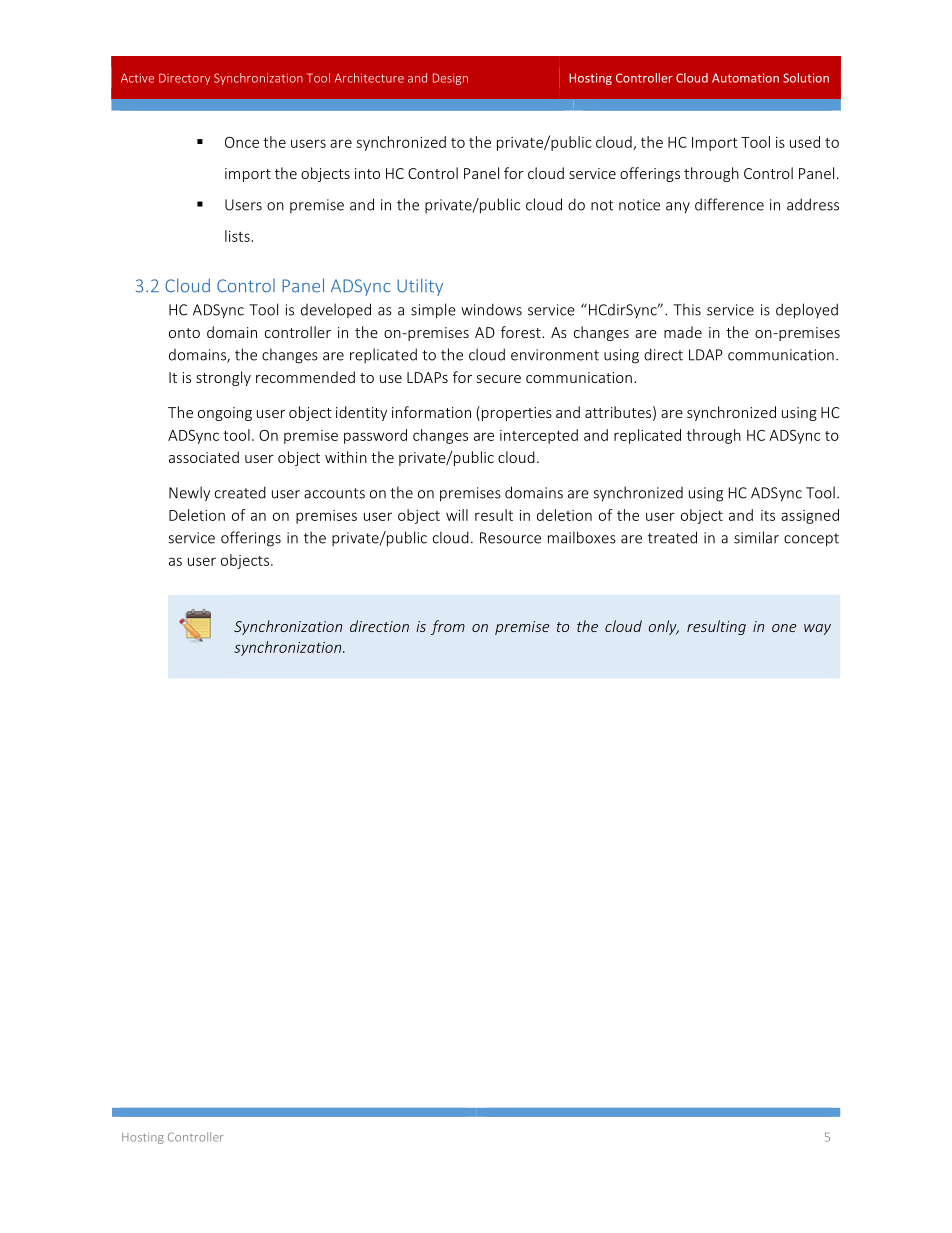  I want to click on made, so click(683, 332).
